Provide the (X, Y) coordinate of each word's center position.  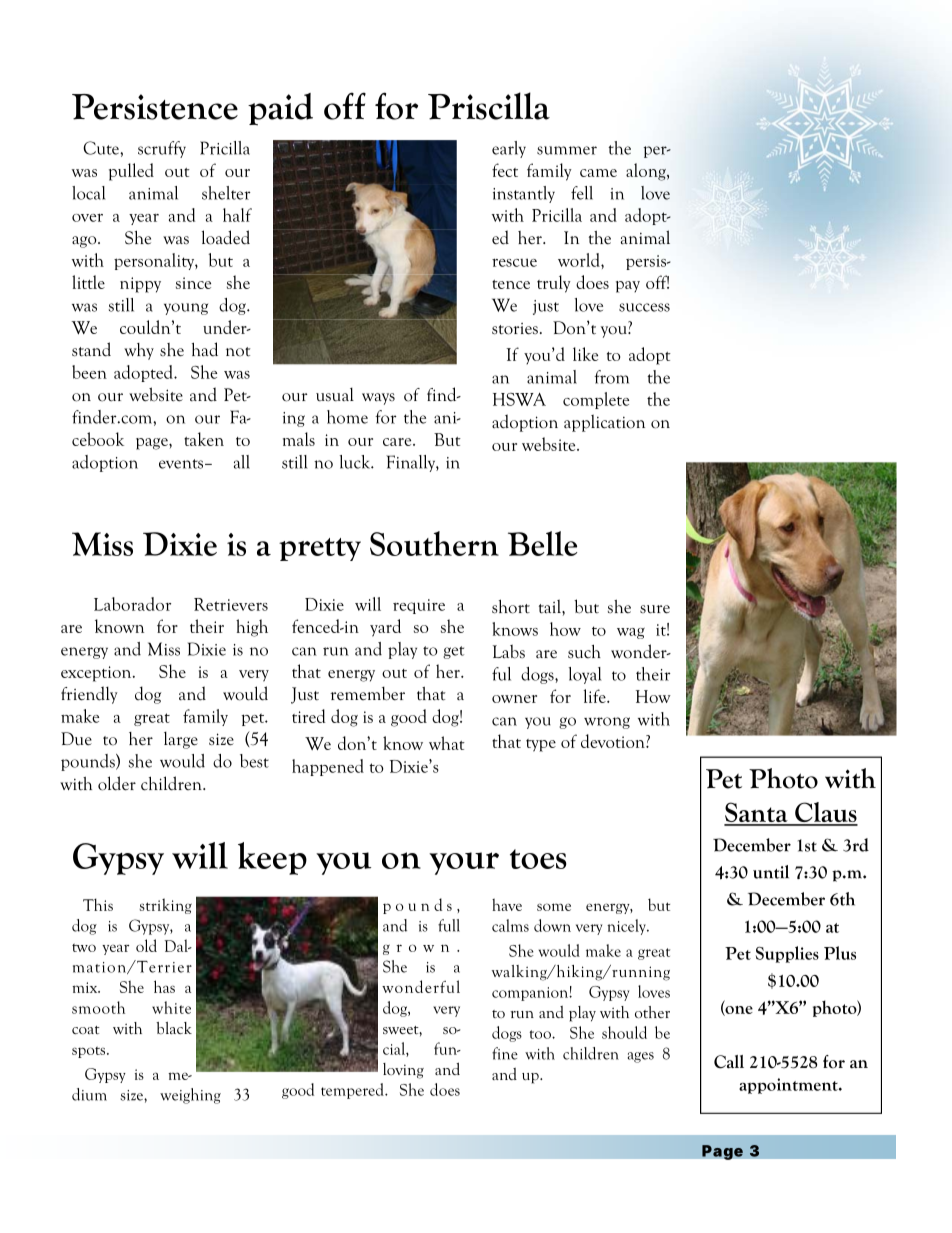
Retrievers (231, 604)
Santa (757, 813)
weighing (190, 1096)
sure (655, 609)
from (611, 377)
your (464, 863)
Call (729, 1062)
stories (515, 329)
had (205, 349)
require (419, 606)
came (598, 173)
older (117, 783)
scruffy (162, 149)
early (509, 149)
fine (505, 1053)
